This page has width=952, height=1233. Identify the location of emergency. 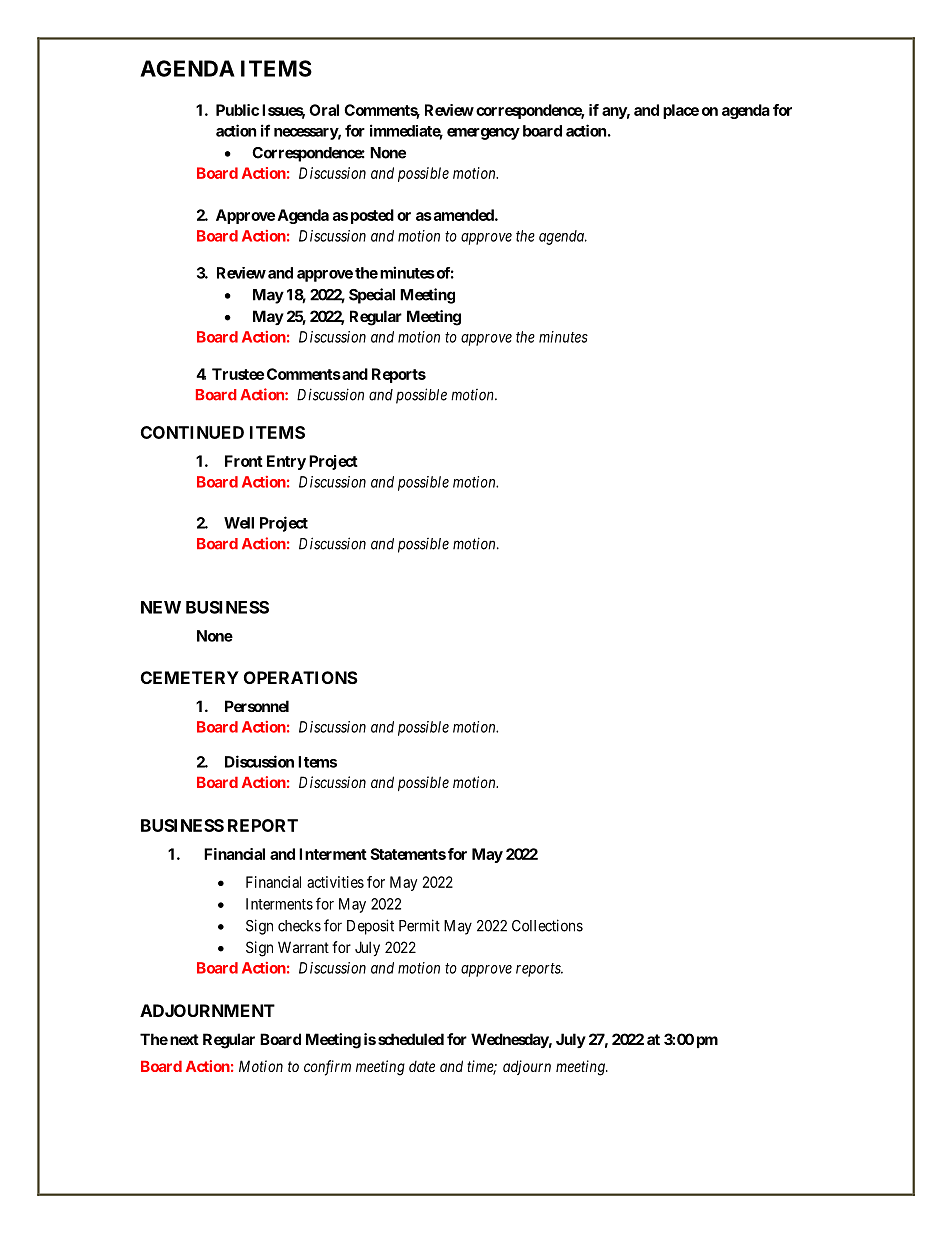
(483, 134).
